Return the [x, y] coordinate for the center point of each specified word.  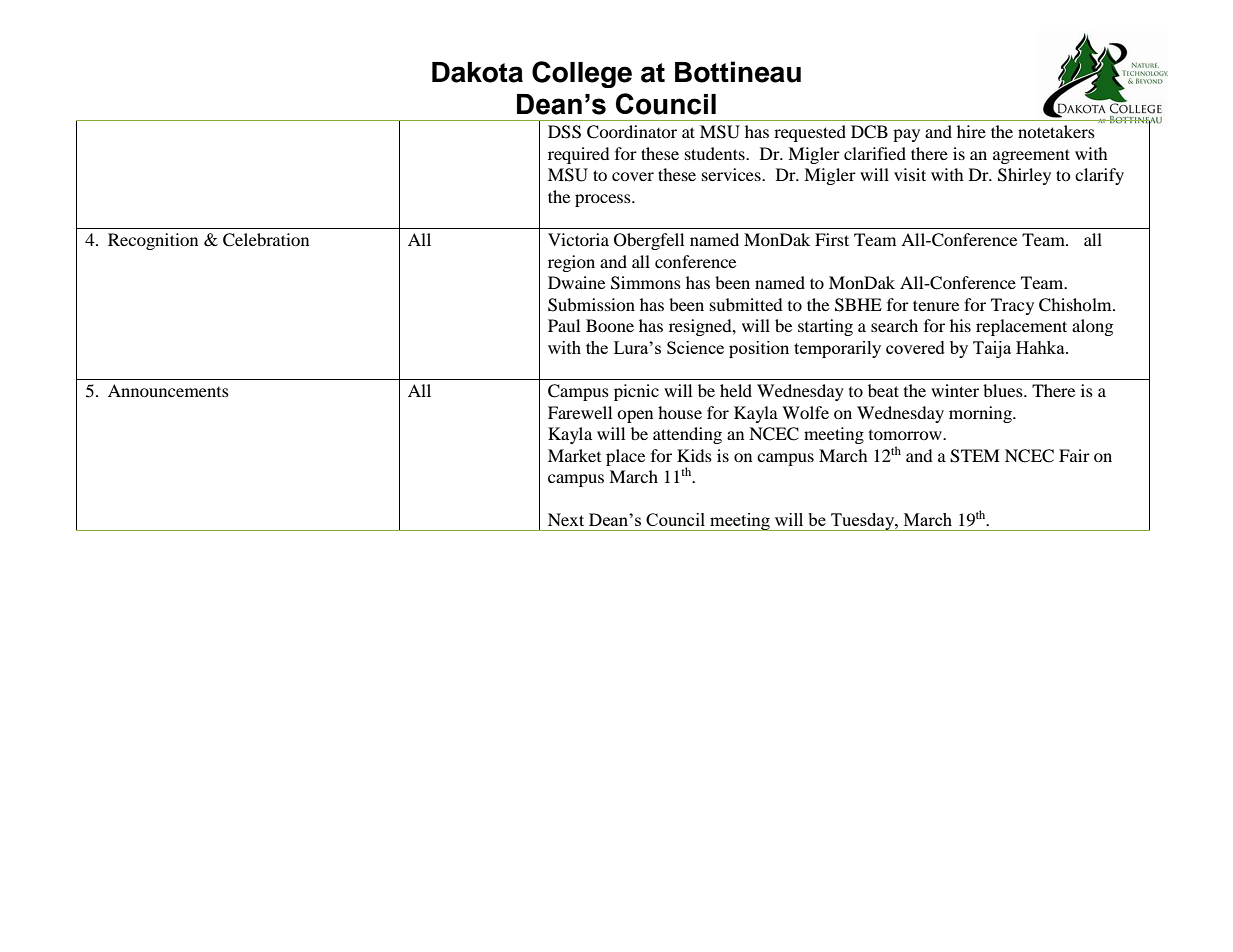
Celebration [266, 240]
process [604, 200]
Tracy [1012, 306]
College [582, 74]
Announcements [168, 390]
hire [971, 131]
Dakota [477, 72]
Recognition [153, 241]
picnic [636, 392]
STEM [975, 456]
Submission [591, 305]
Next [566, 519]
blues [1004, 390]
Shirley [1024, 176]
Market [574, 455]
